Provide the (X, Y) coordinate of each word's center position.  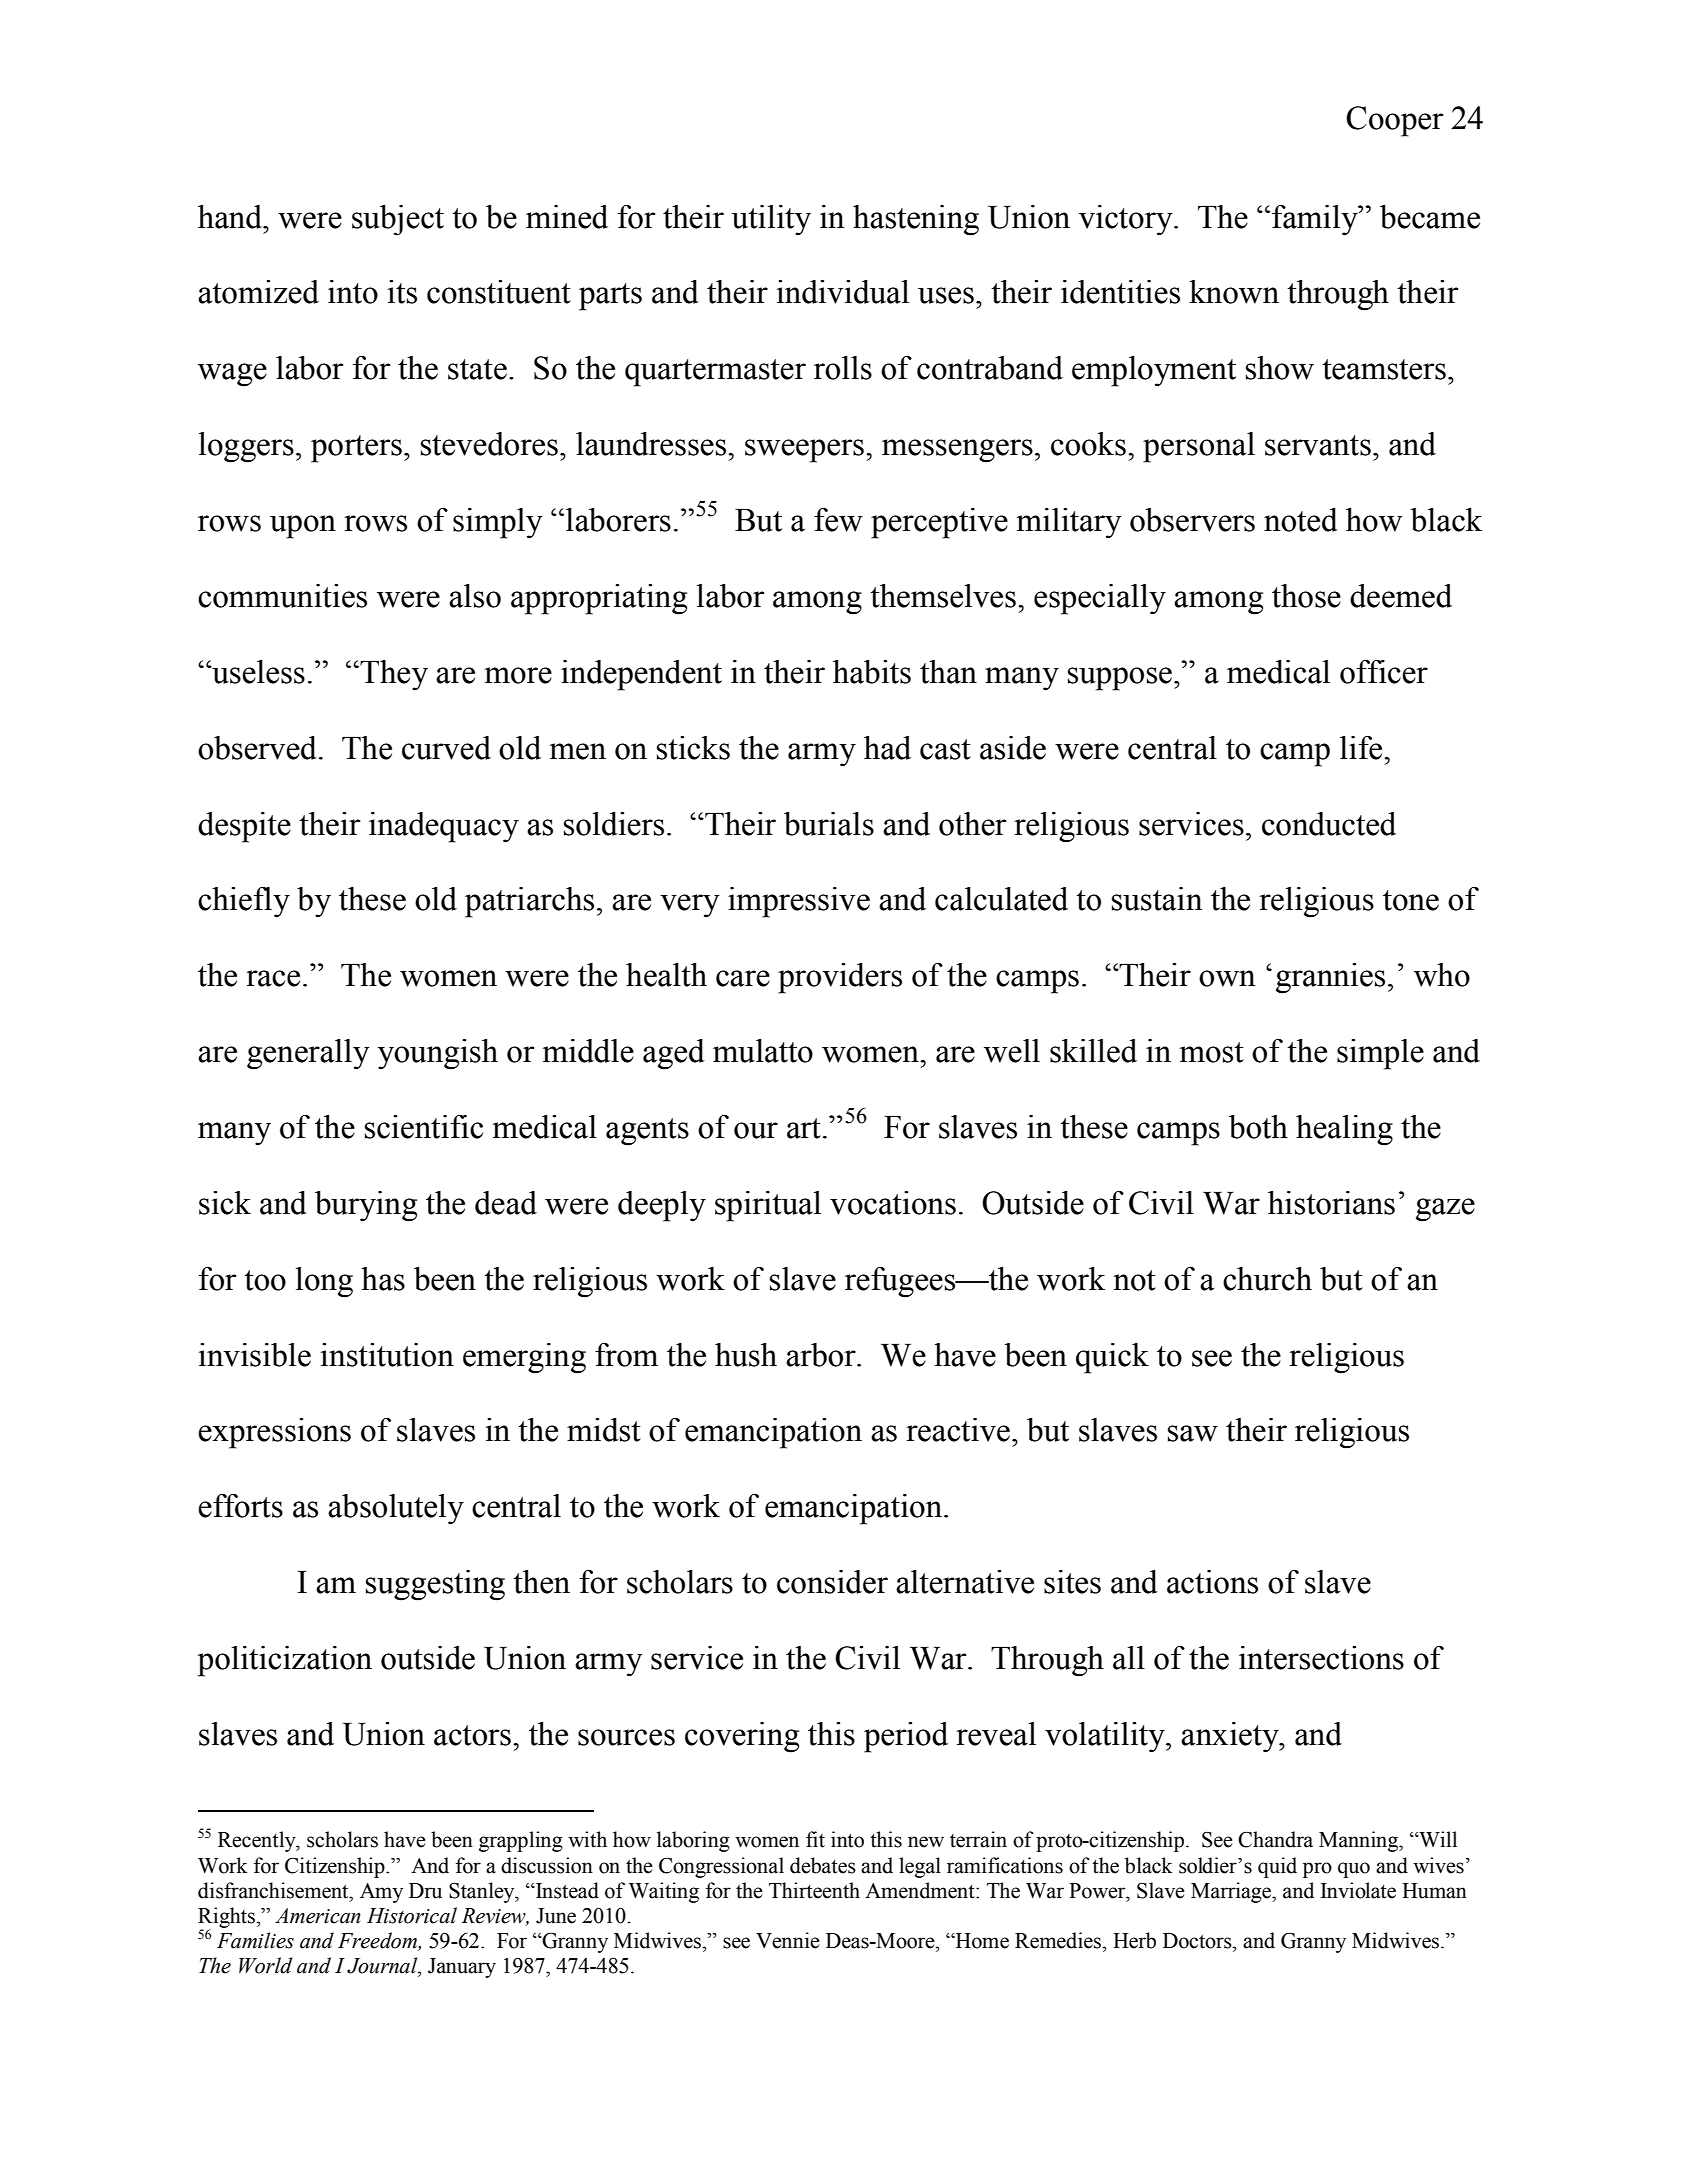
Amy (381, 1893)
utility (771, 220)
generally (308, 1054)
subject (398, 220)
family (1316, 220)
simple (1380, 1054)
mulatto (763, 1051)
